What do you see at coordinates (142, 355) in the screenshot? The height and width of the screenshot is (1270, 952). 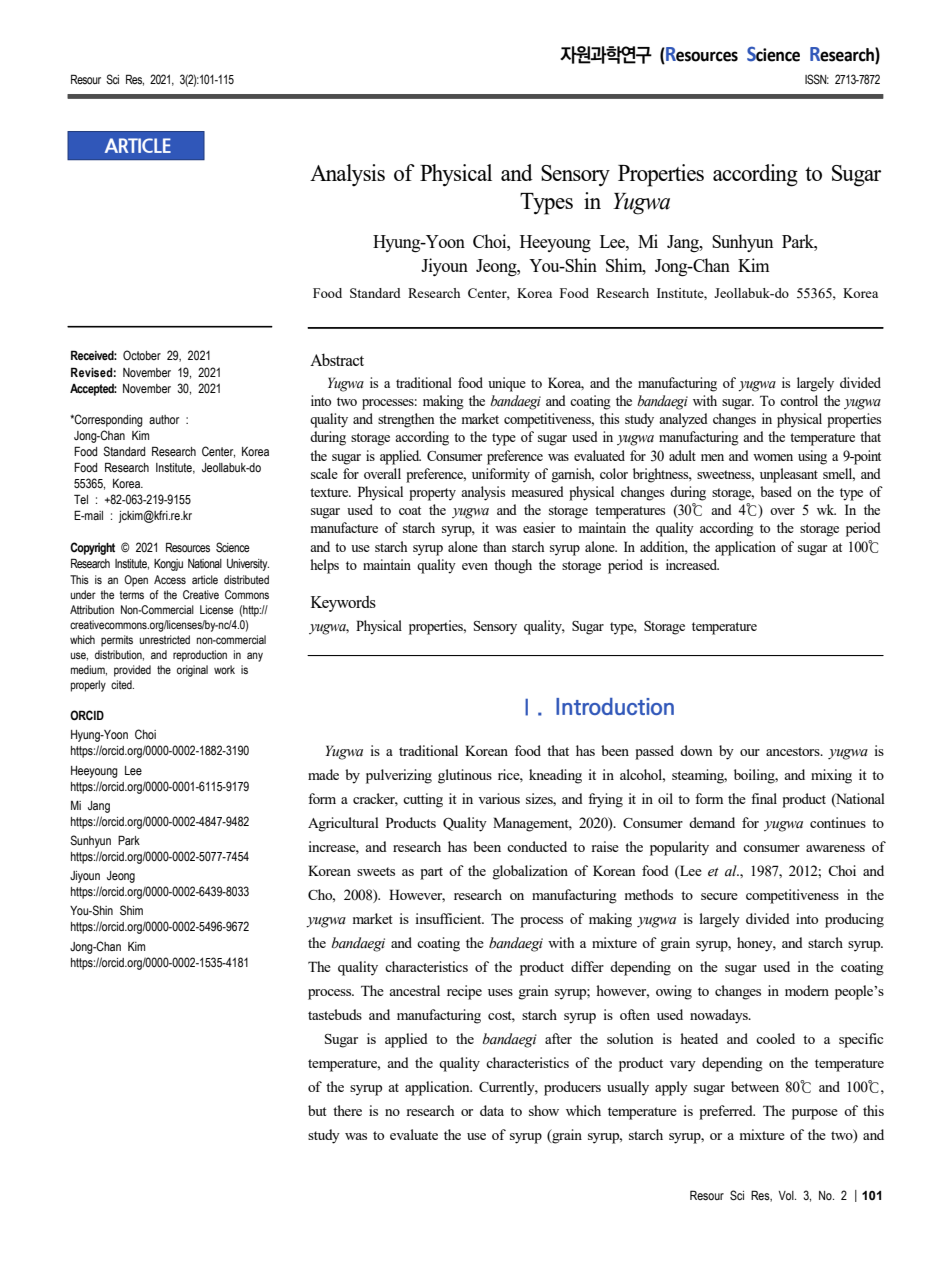 I see `October` at bounding box center [142, 355].
